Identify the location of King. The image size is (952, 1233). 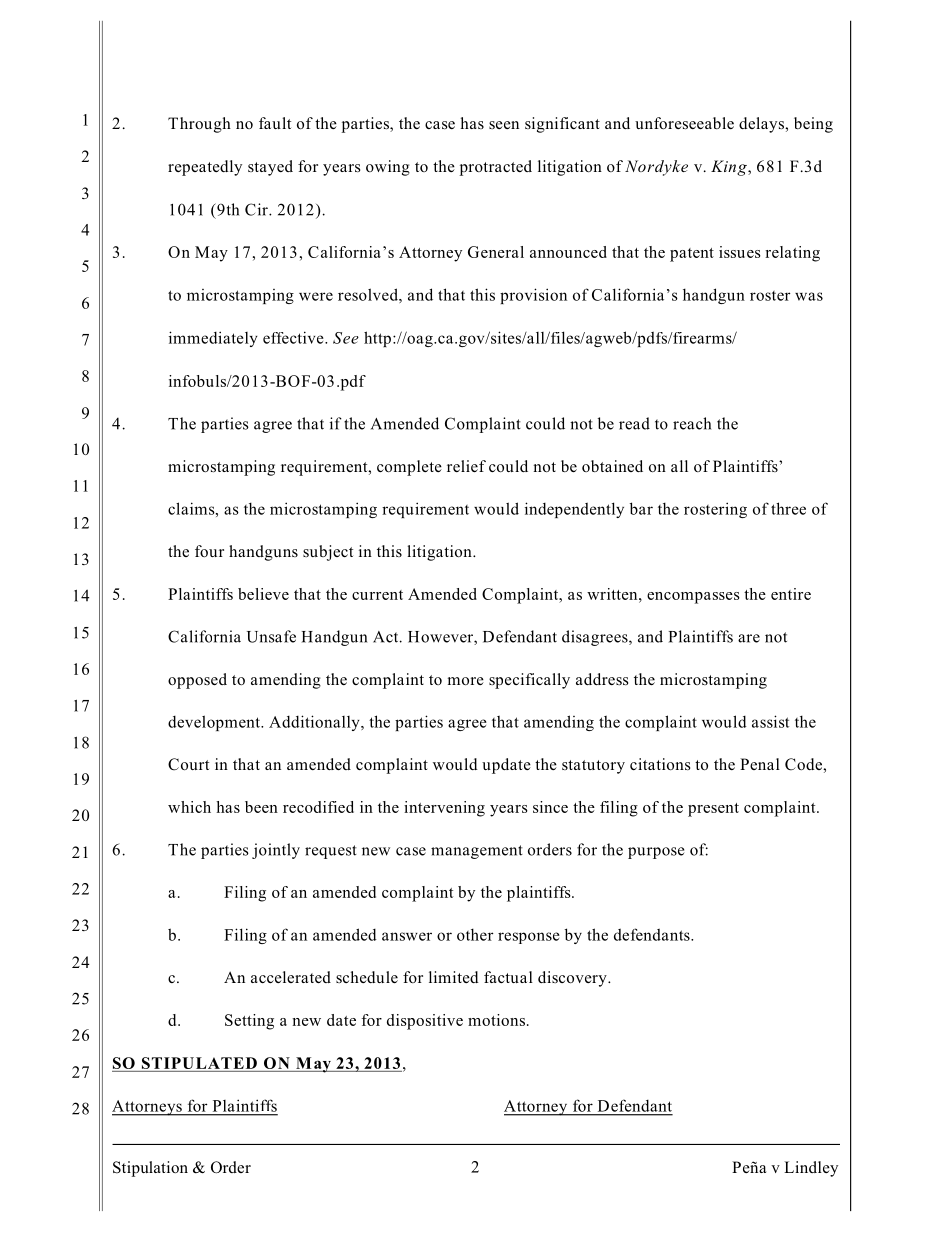
(730, 168).
